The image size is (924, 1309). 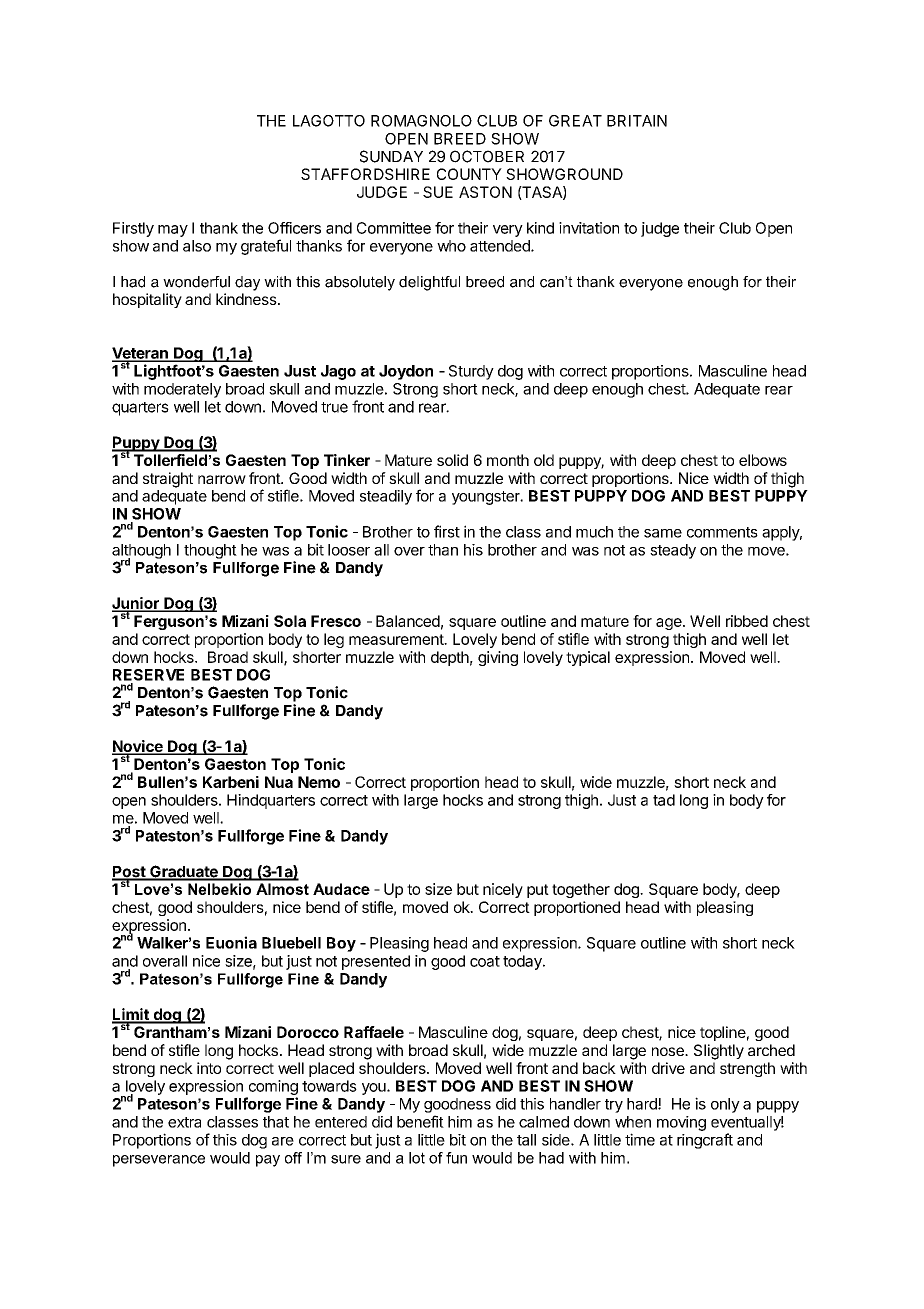 What do you see at coordinates (469, 174) in the screenshot?
I see `COUNTY` at bounding box center [469, 174].
